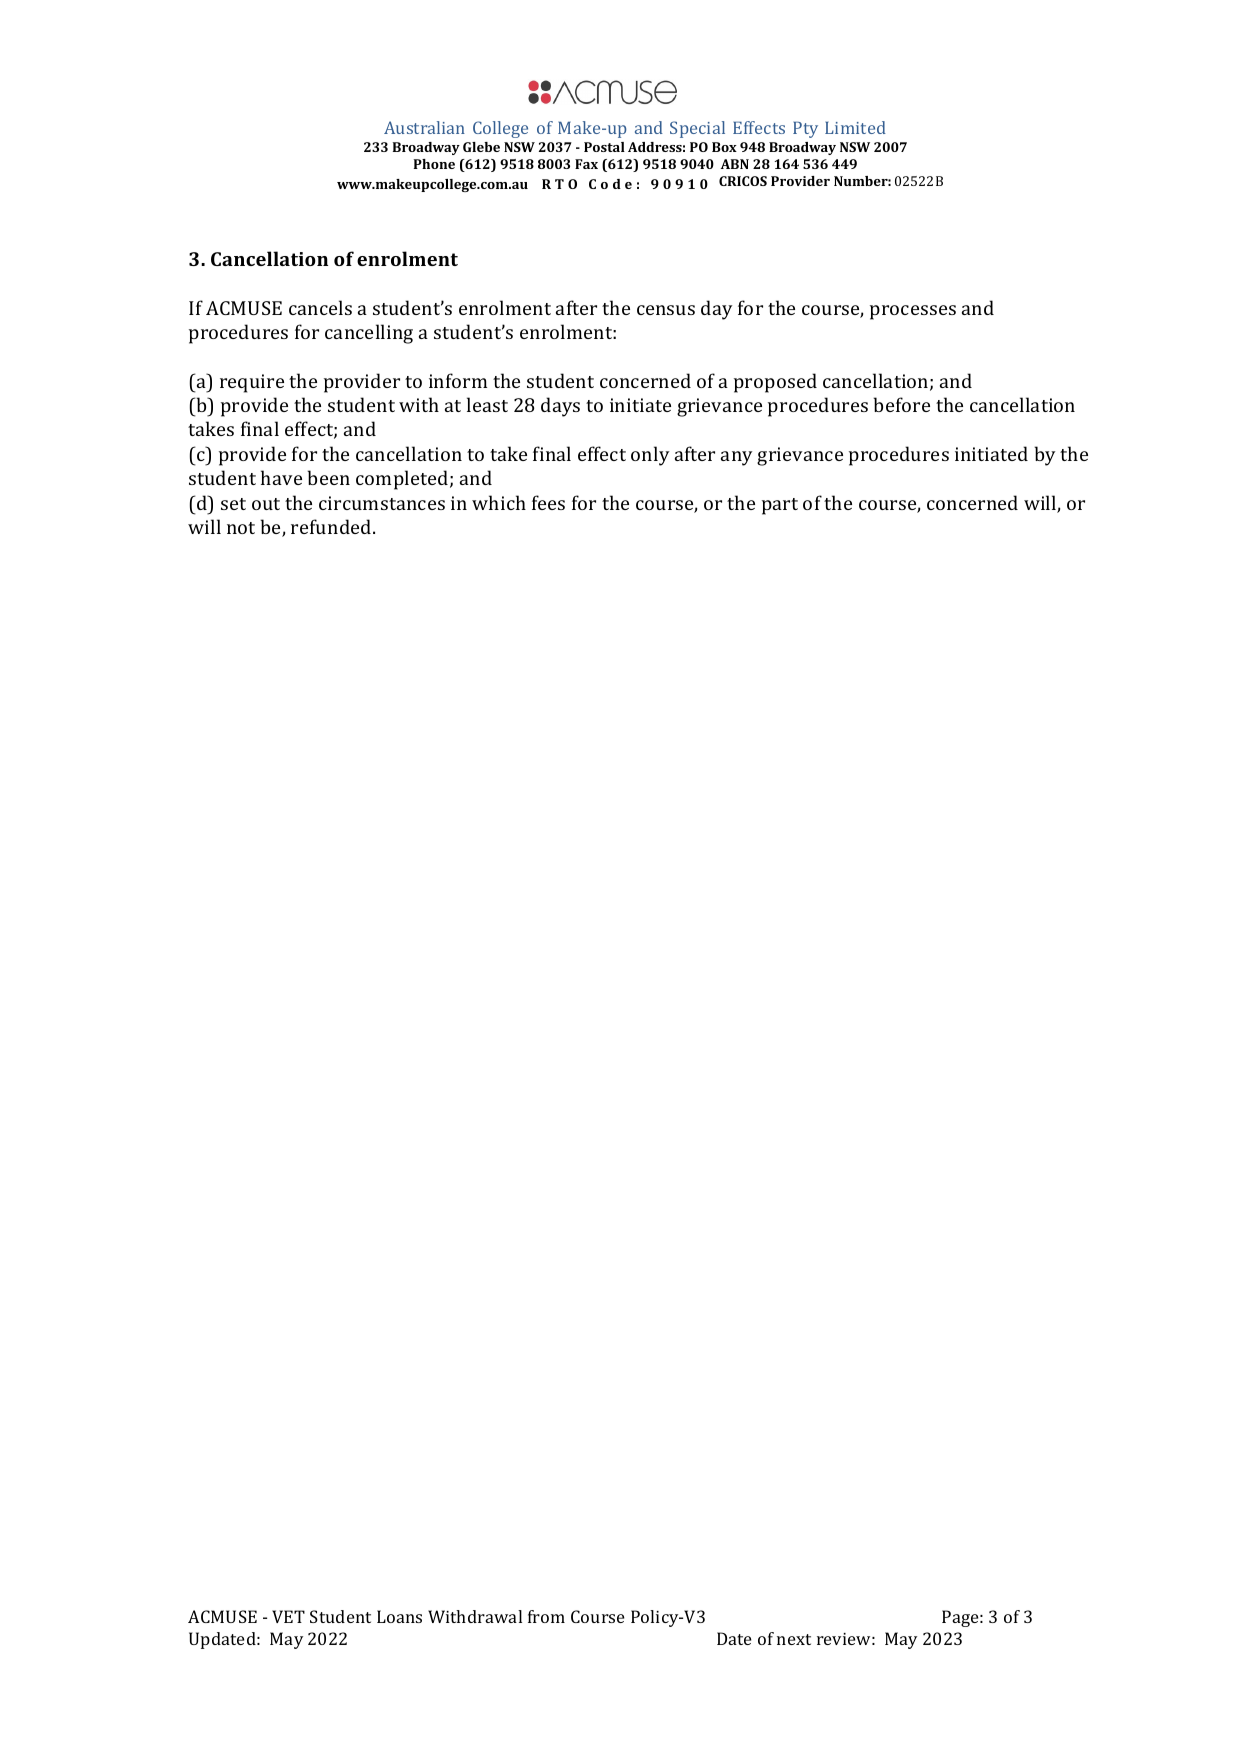  I want to click on Fax, so click(586, 164).
